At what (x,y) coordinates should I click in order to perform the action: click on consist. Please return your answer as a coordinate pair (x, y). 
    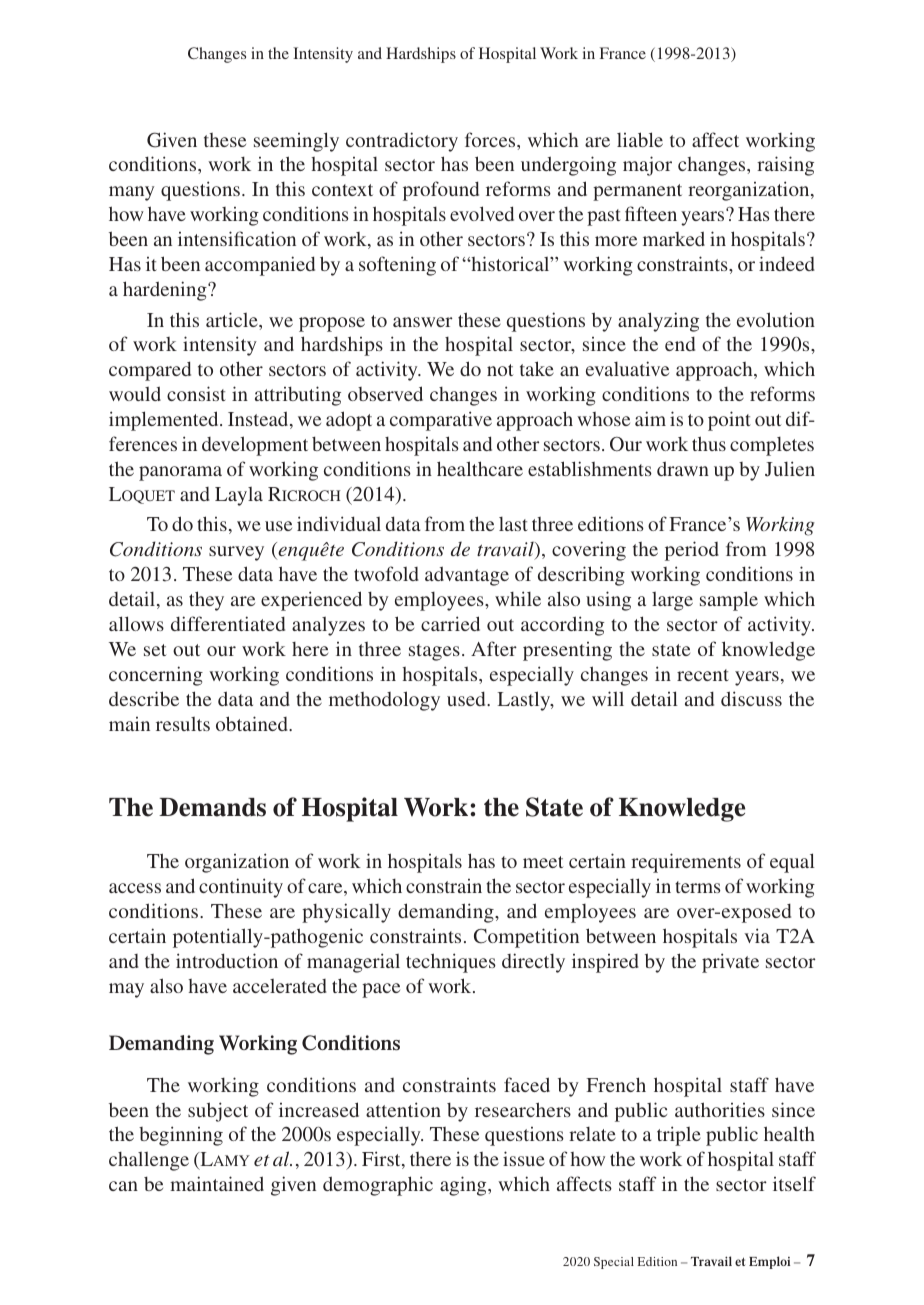
    Looking at the image, I should click on (196, 393).
